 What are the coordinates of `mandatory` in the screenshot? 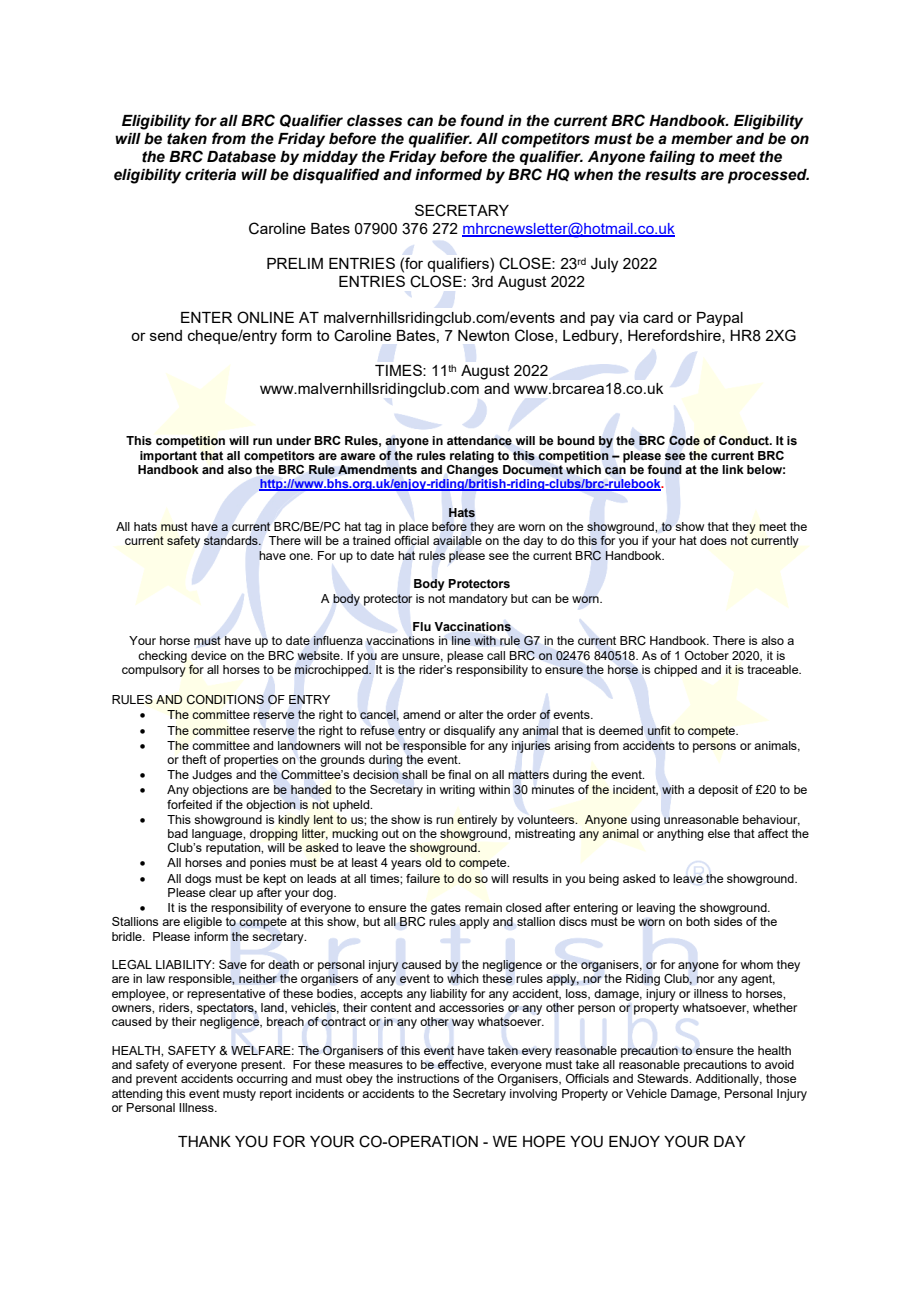 It's located at (478, 600).
